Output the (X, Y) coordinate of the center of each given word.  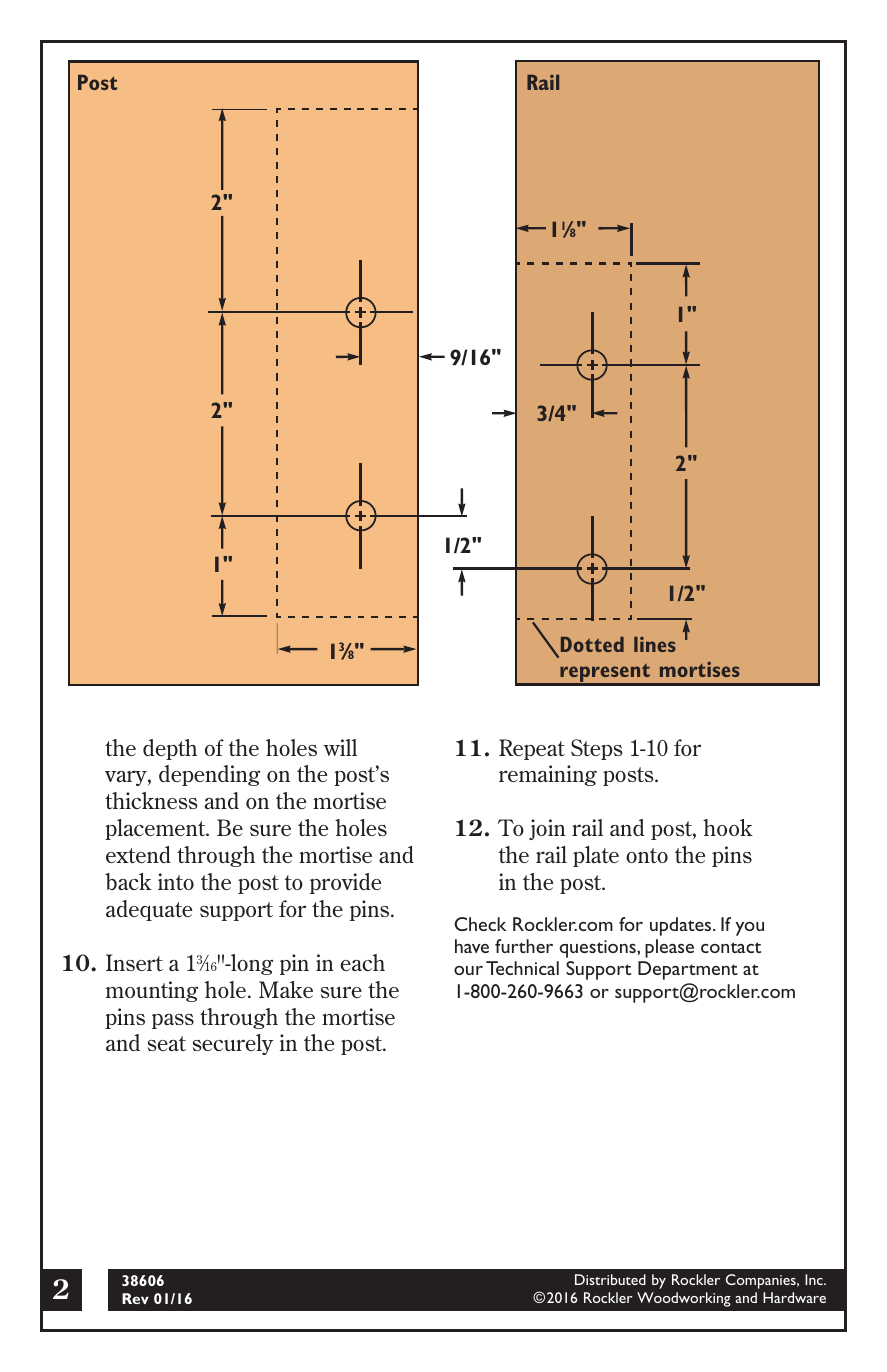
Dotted (592, 644)
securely (233, 1044)
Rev (135, 1298)
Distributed (610, 1279)
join (547, 829)
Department (688, 970)
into (176, 881)
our (468, 970)
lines (655, 644)
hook (728, 827)
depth (170, 749)
